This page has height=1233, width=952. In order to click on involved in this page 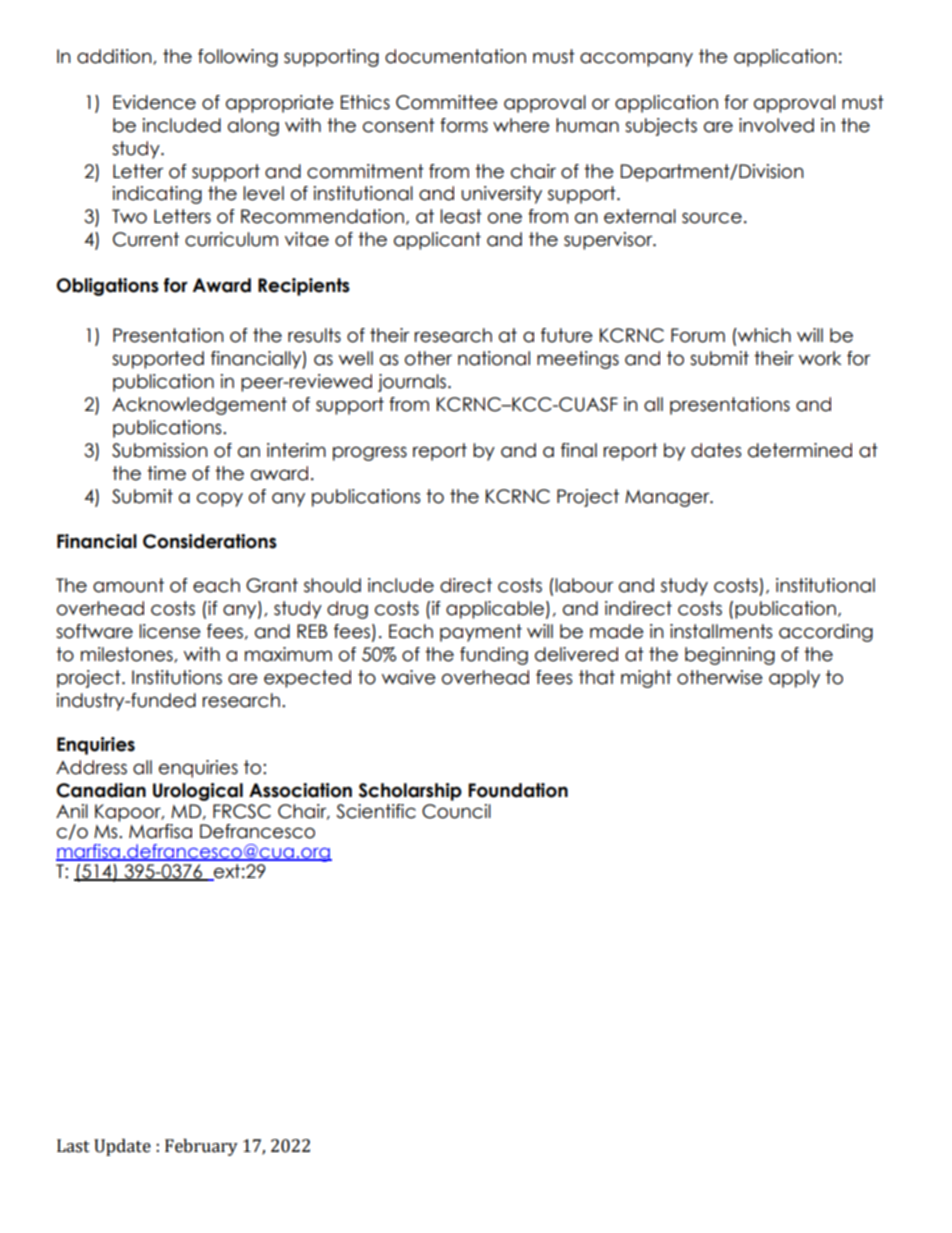, I will do `click(776, 125)`.
